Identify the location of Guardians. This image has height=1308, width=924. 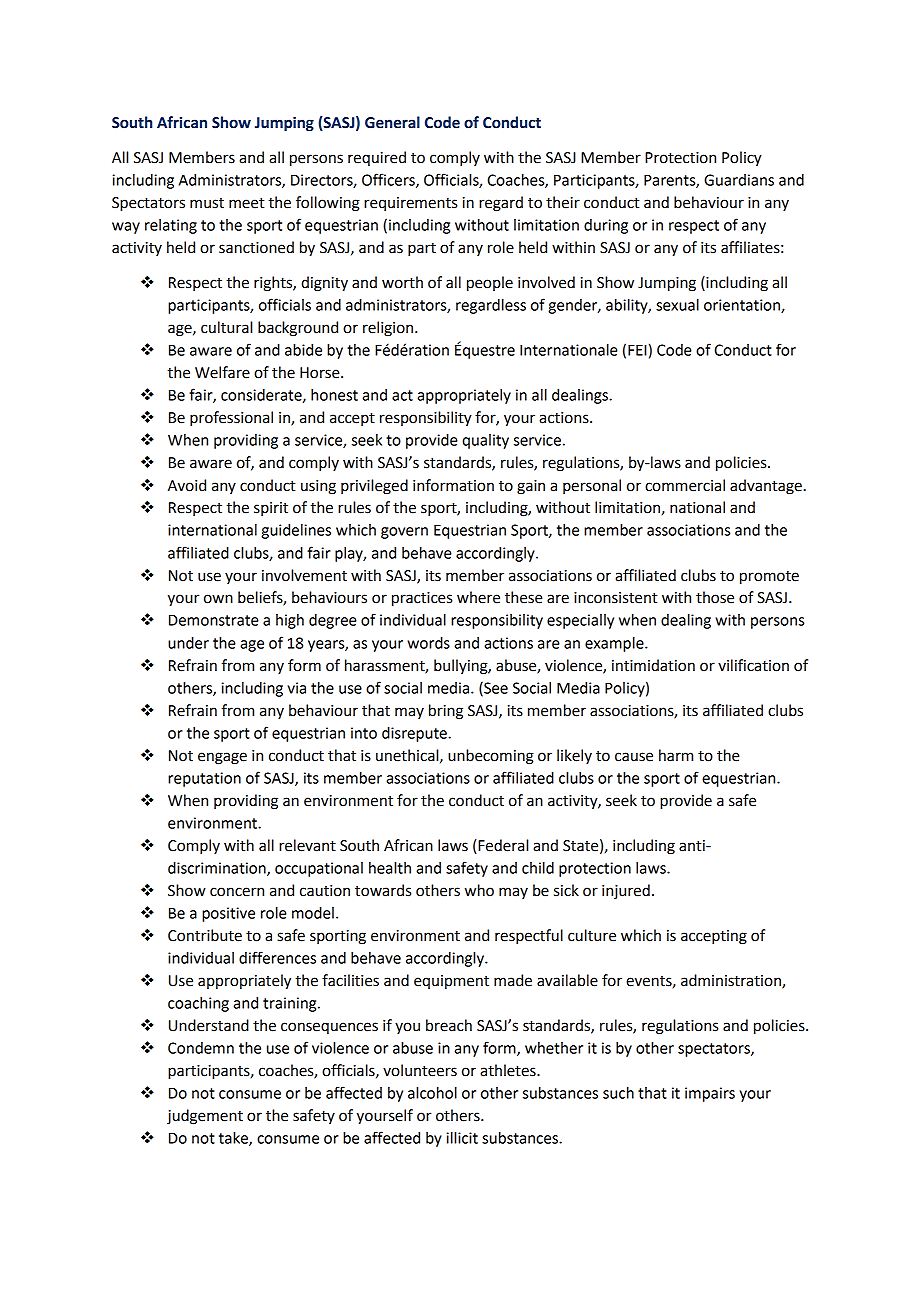
(739, 180).
